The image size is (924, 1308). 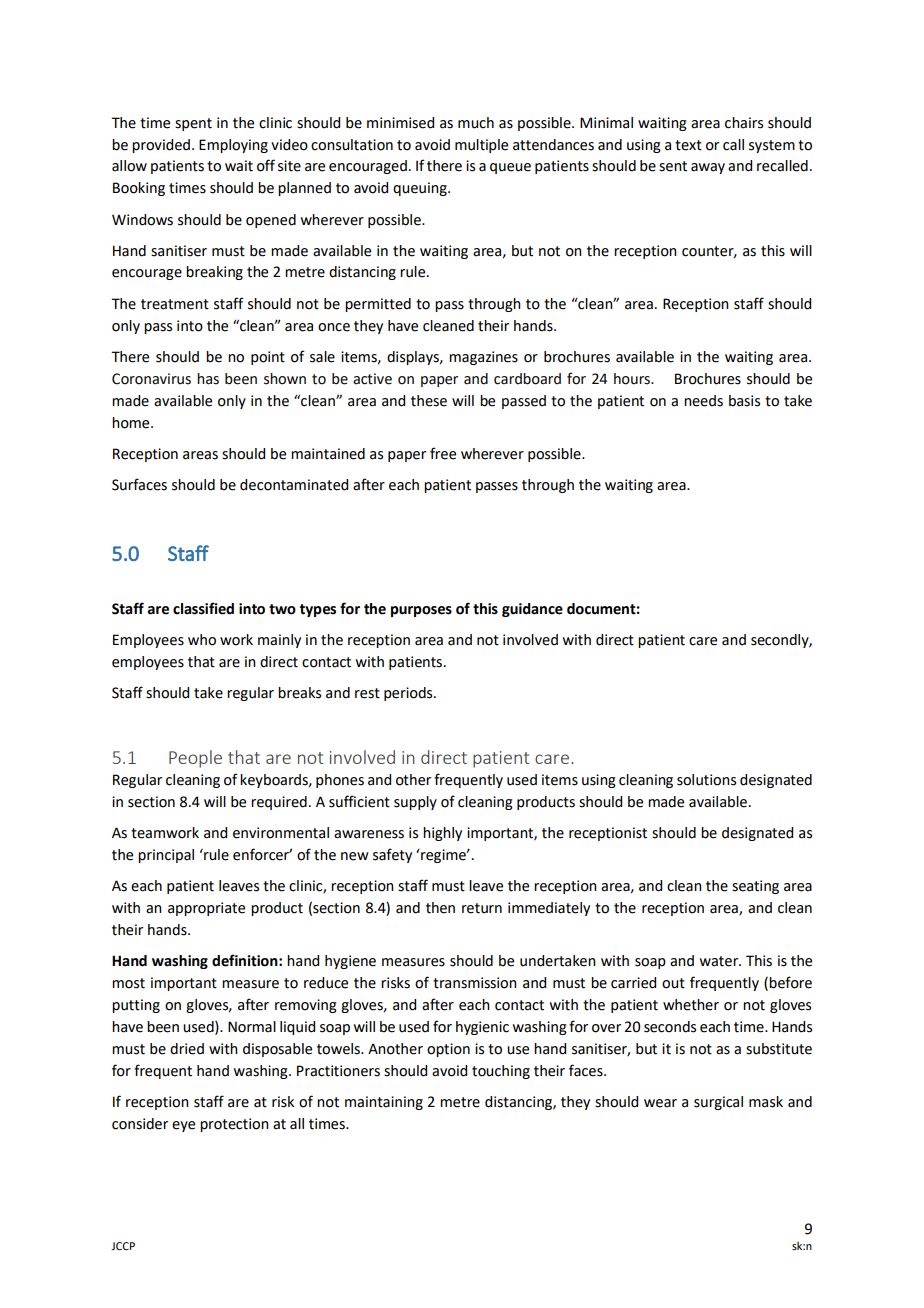 I want to click on Employing, so click(x=233, y=146).
